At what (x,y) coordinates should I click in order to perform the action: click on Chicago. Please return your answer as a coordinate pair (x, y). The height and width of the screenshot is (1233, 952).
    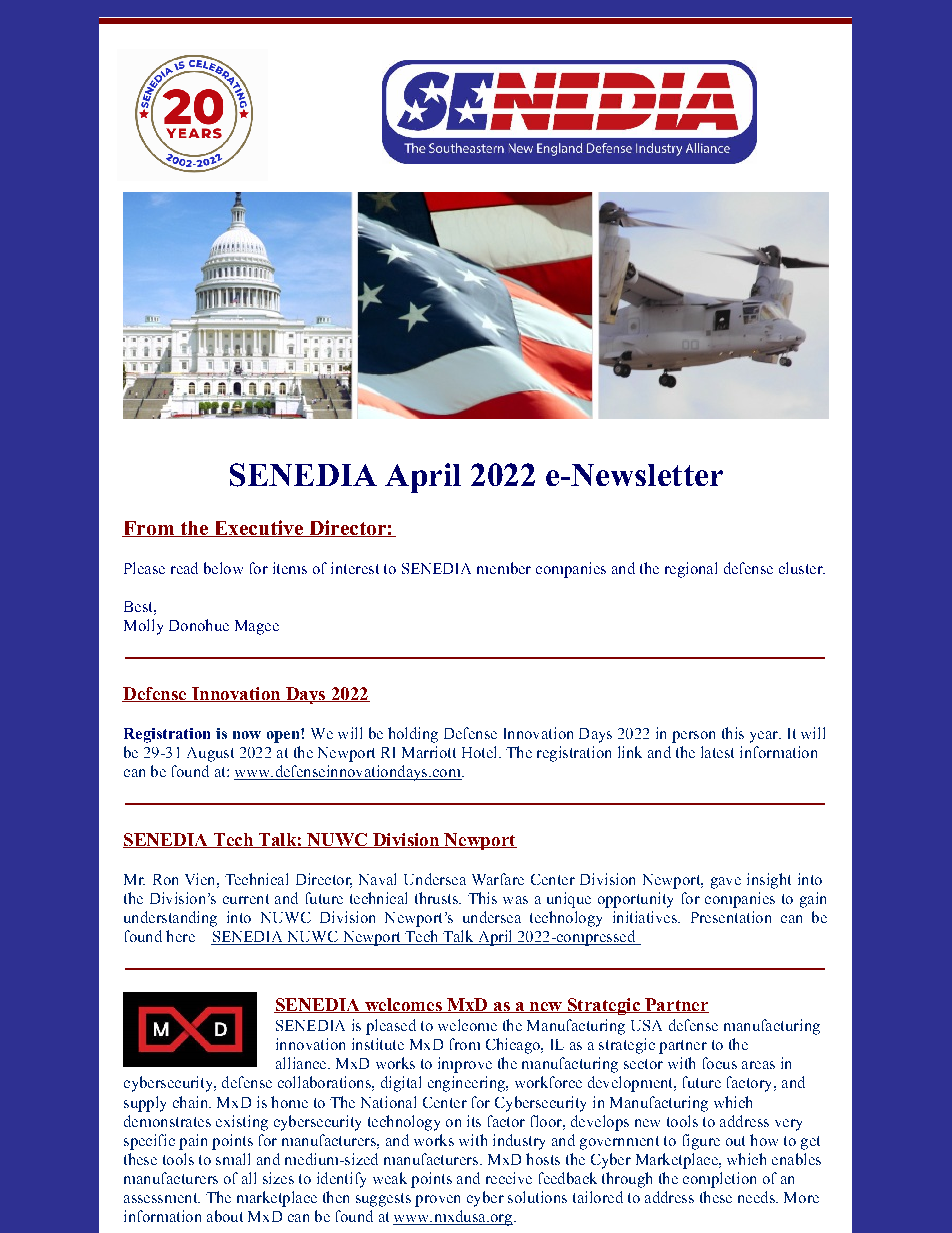
    Looking at the image, I should click on (514, 1046).
